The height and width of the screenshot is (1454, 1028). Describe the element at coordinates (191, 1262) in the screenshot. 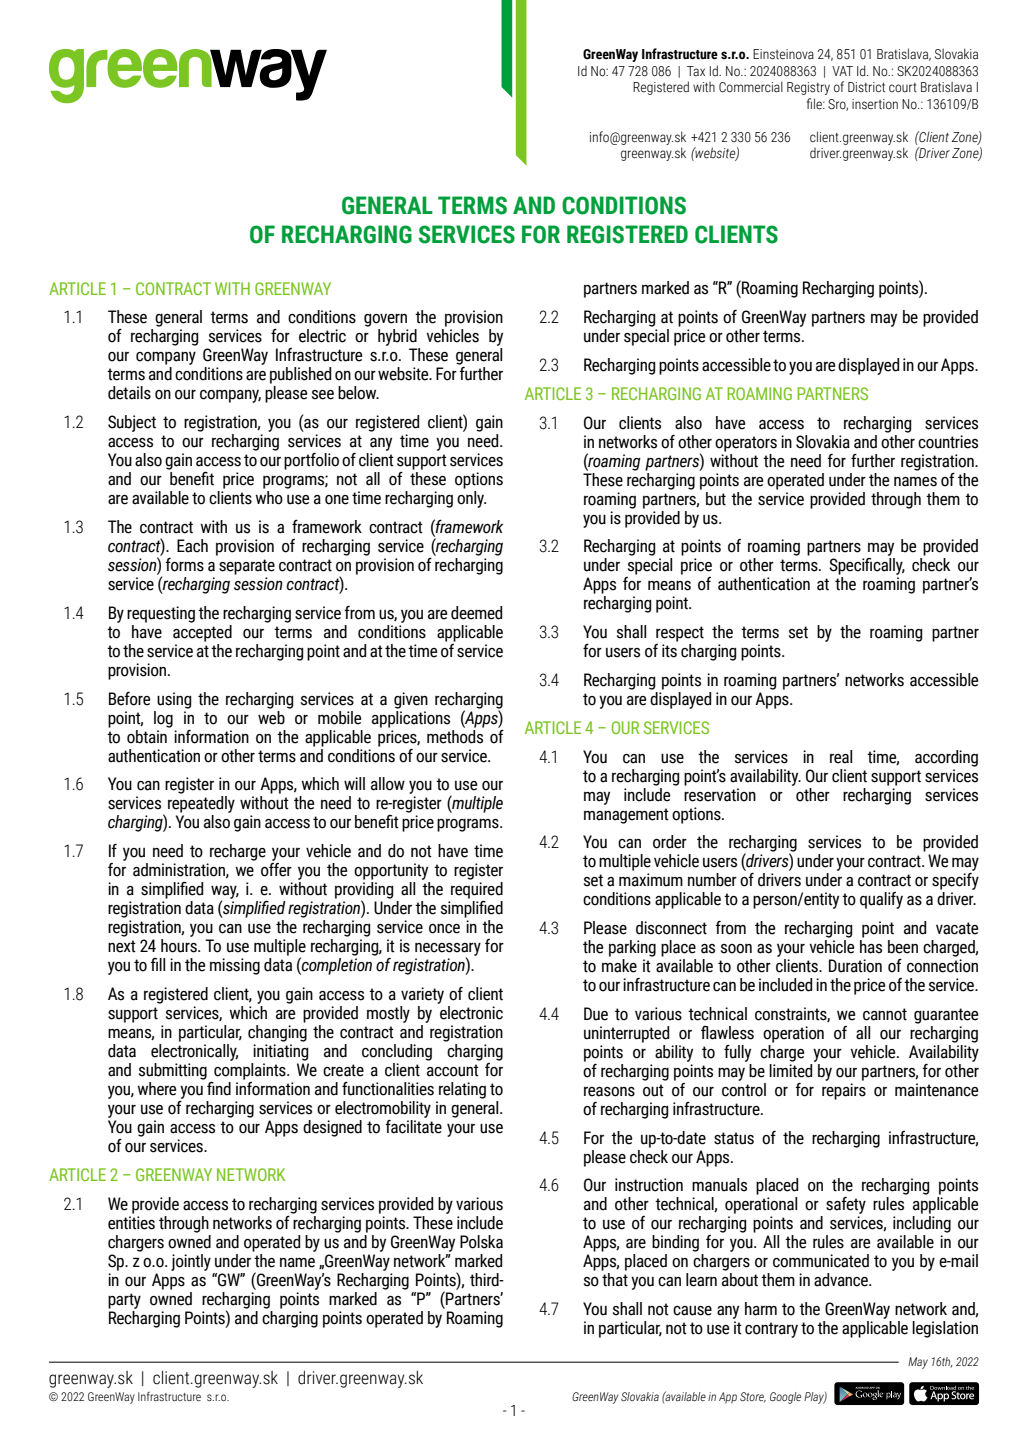

I see `jointly` at that location.
